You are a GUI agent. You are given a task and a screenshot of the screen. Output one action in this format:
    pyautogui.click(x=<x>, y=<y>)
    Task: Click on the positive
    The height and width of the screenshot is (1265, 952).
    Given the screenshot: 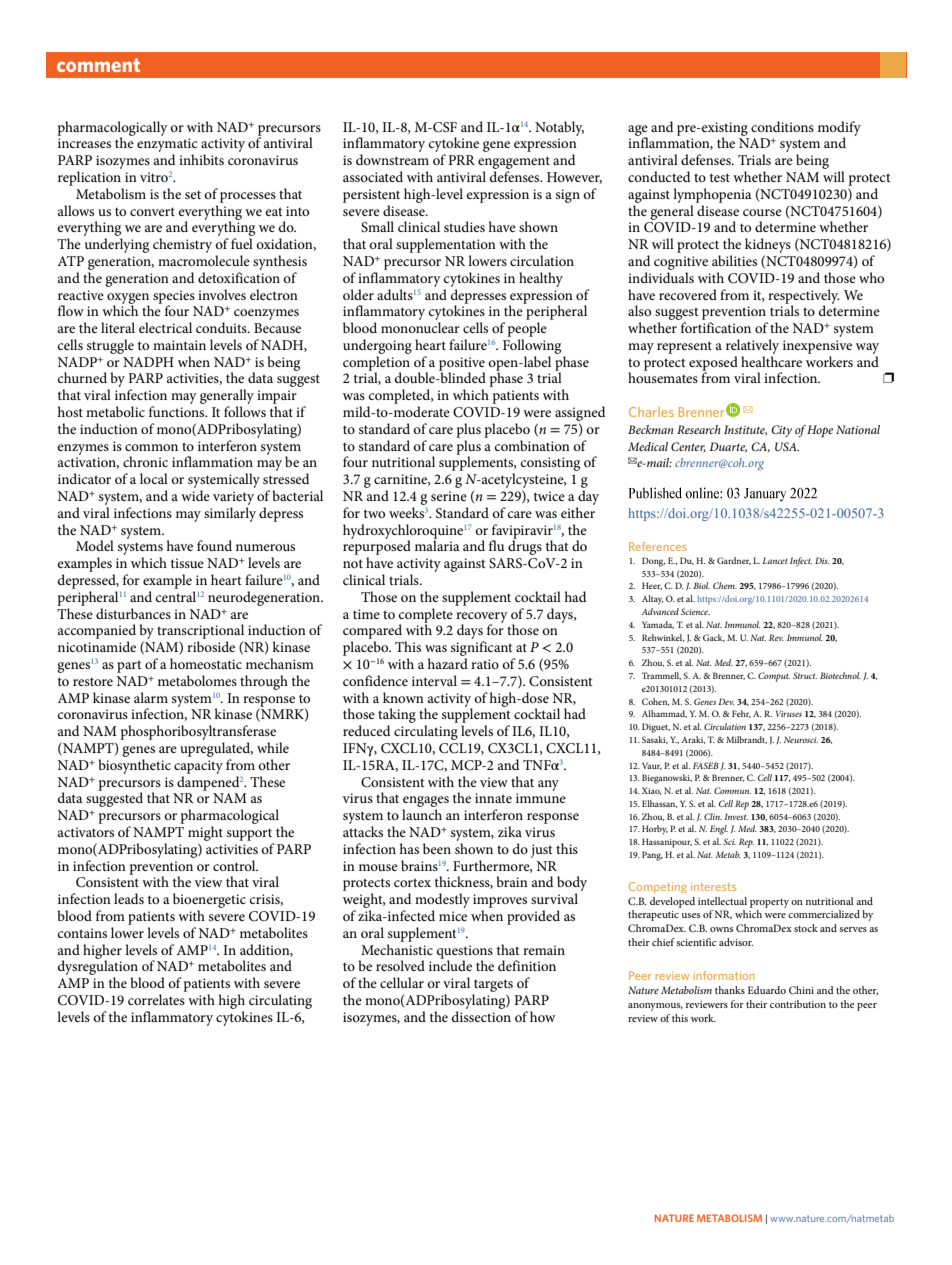 What is the action you would take?
    pyautogui.click(x=462, y=365)
